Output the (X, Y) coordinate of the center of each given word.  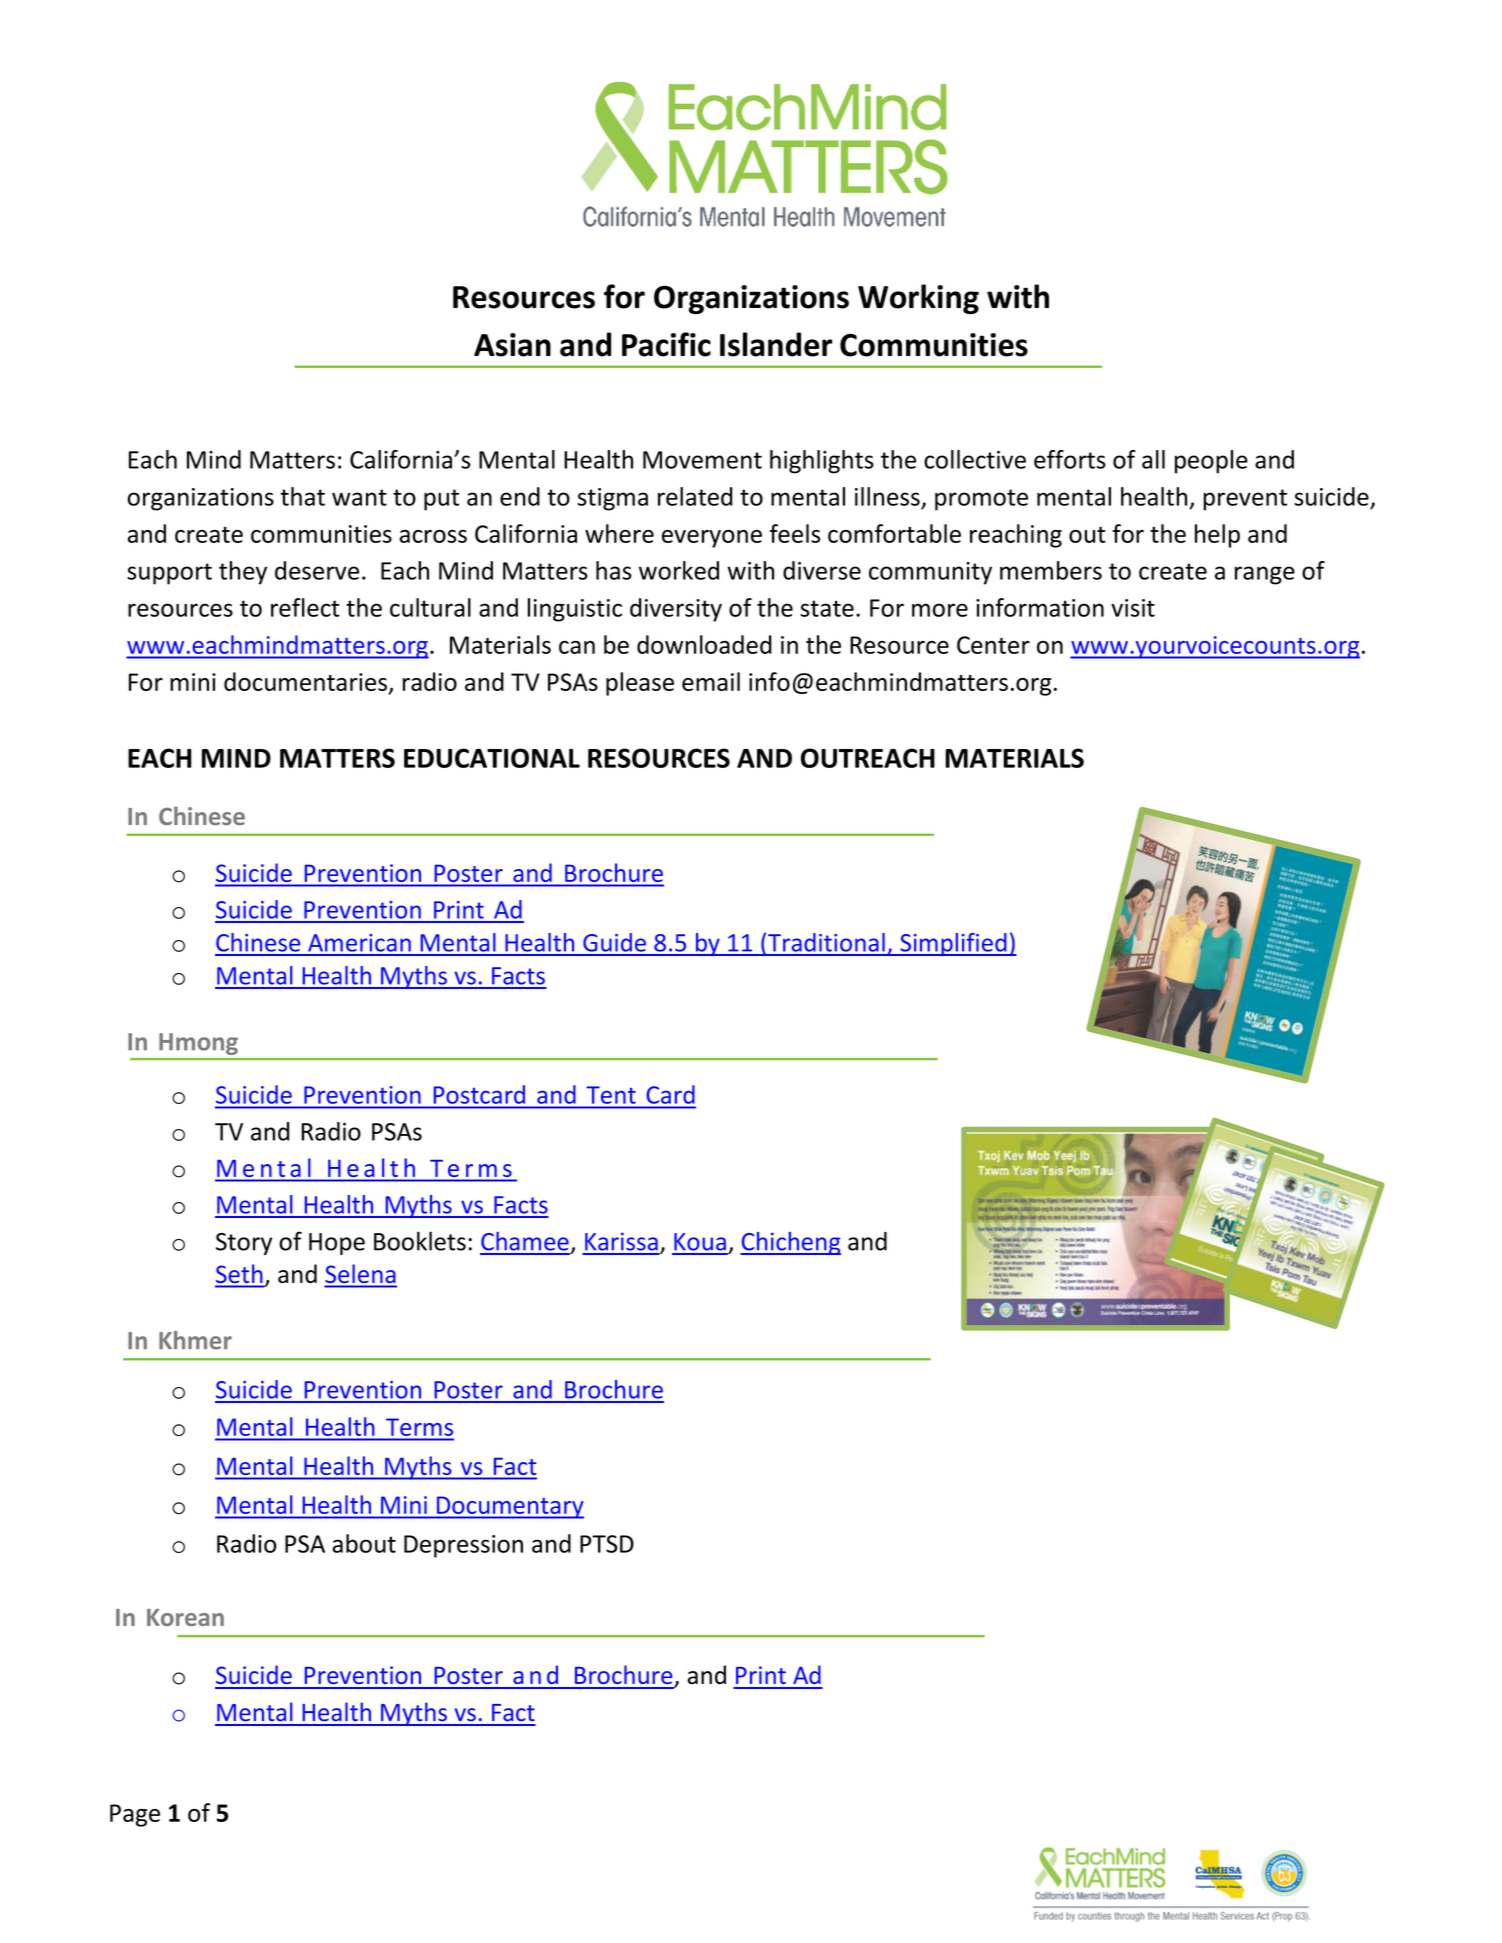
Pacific (666, 344)
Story (244, 1244)
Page (135, 1815)
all (1153, 459)
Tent (611, 1095)
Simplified (953, 944)
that (302, 496)
